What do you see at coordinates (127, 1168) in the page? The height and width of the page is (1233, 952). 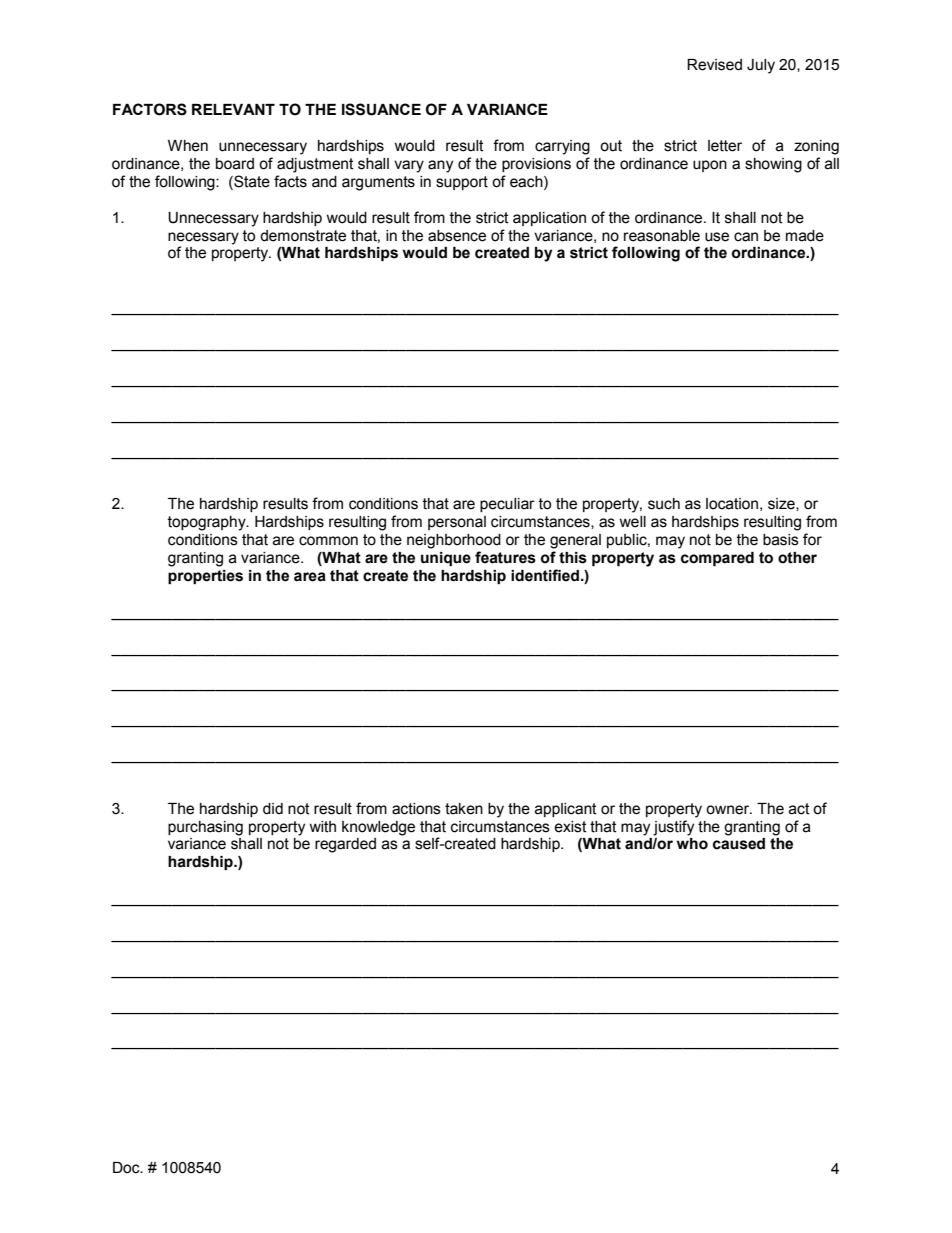 I see `Doc` at bounding box center [127, 1168].
